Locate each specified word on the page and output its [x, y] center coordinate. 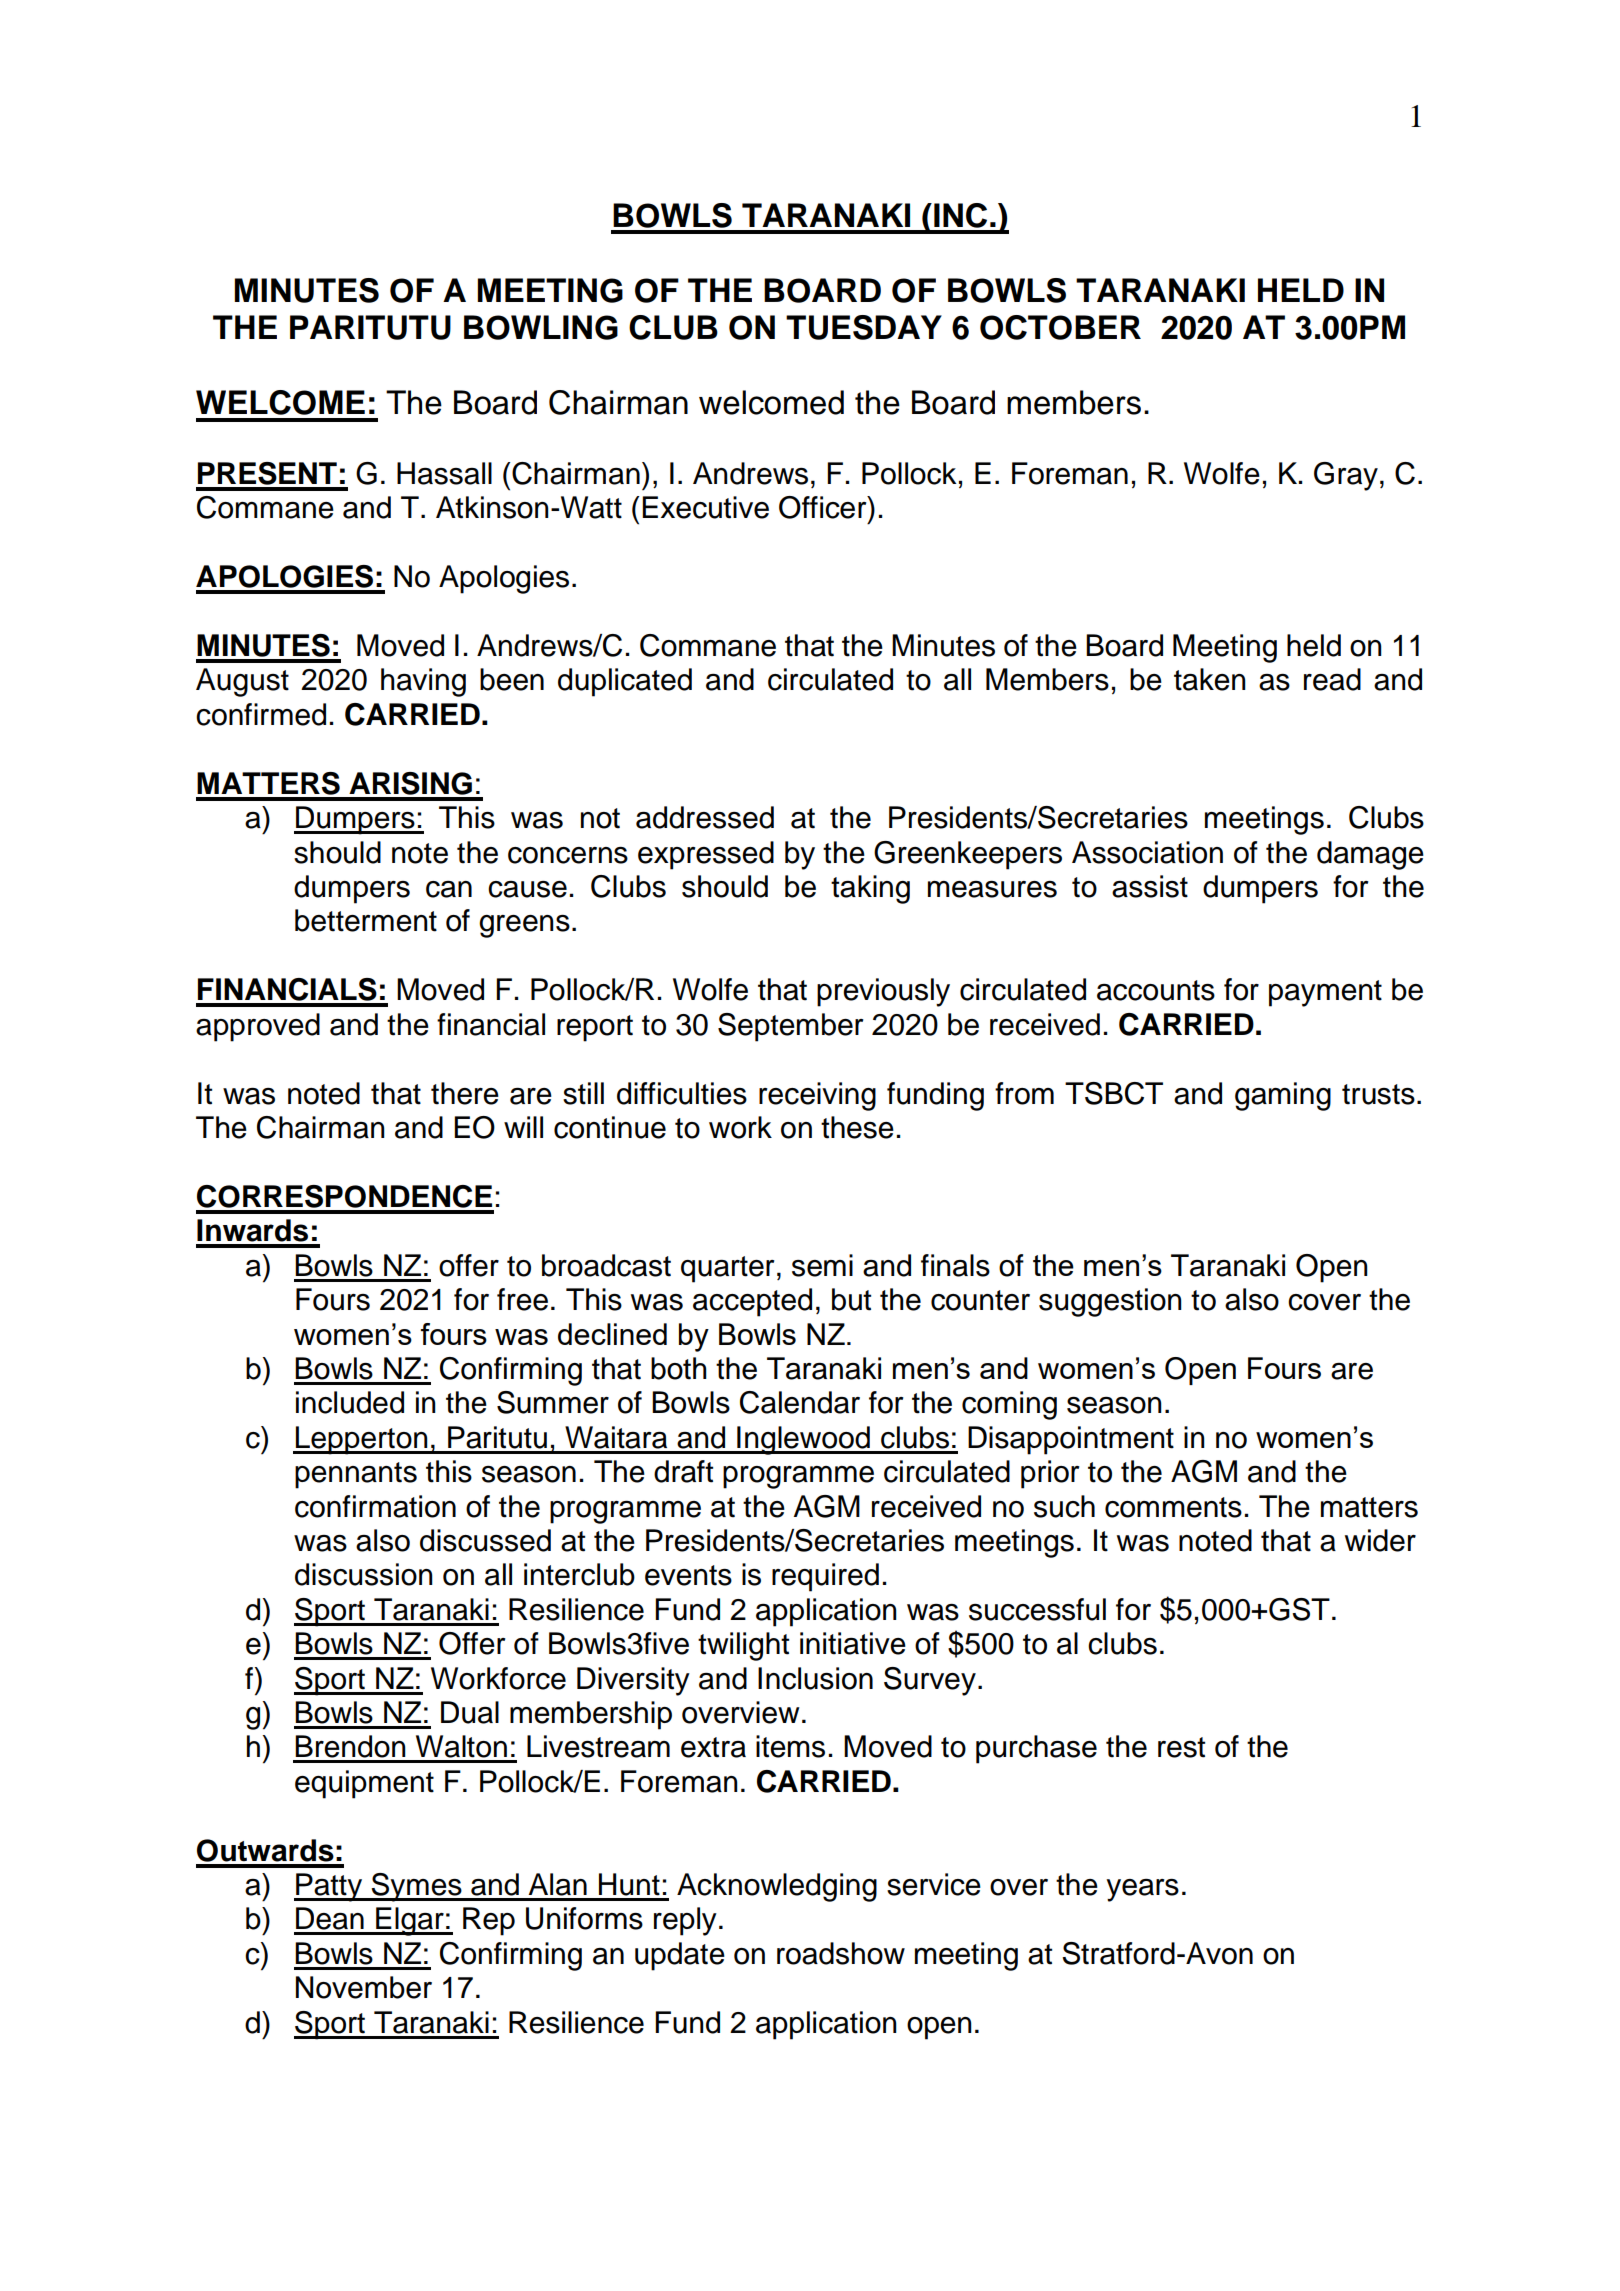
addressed [705, 817]
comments [1173, 1507]
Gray [1346, 476]
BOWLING [541, 327]
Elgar [410, 1921]
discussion [364, 1574]
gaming [1283, 1096]
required [825, 1577]
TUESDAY [864, 327]
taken [1210, 679]
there [465, 1093]
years [1142, 1890]
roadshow [841, 1953]
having [423, 682]
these [857, 1127]
